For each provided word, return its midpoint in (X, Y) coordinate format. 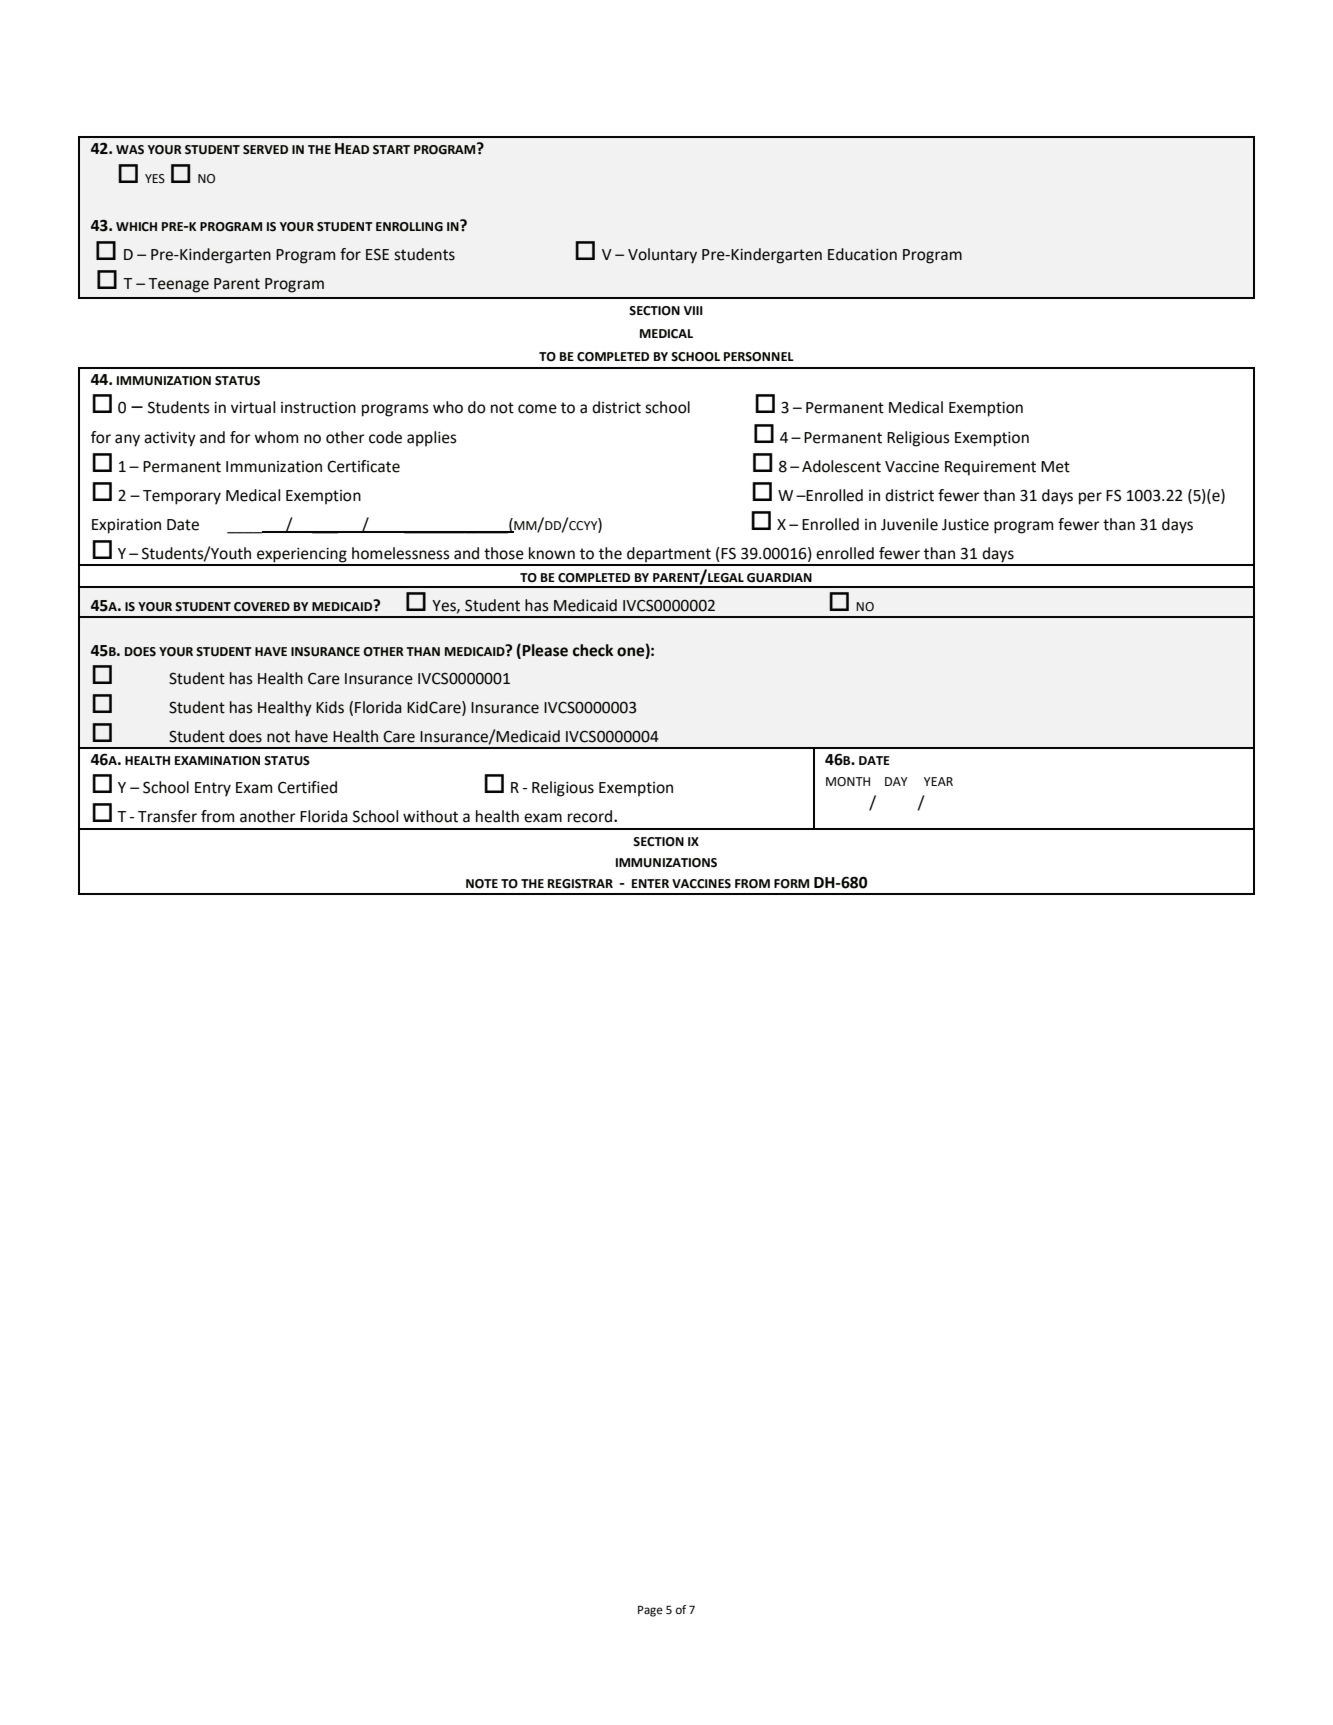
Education (862, 254)
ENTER (650, 883)
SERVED (265, 149)
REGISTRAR (580, 884)
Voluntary (662, 256)
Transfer (167, 816)
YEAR (938, 781)
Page (650, 1611)
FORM (791, 884)
